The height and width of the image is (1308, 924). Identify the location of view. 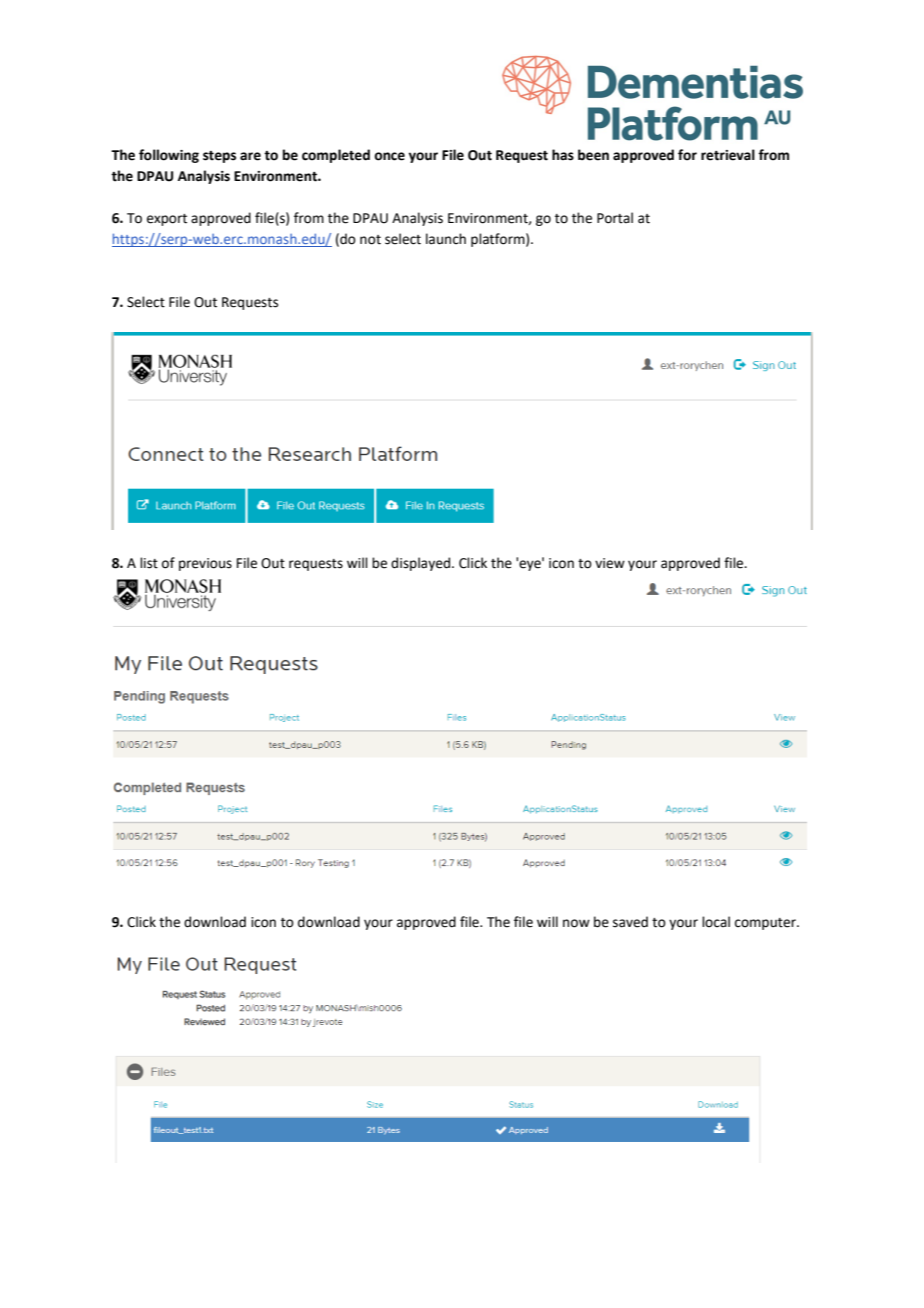
(610, 563).
